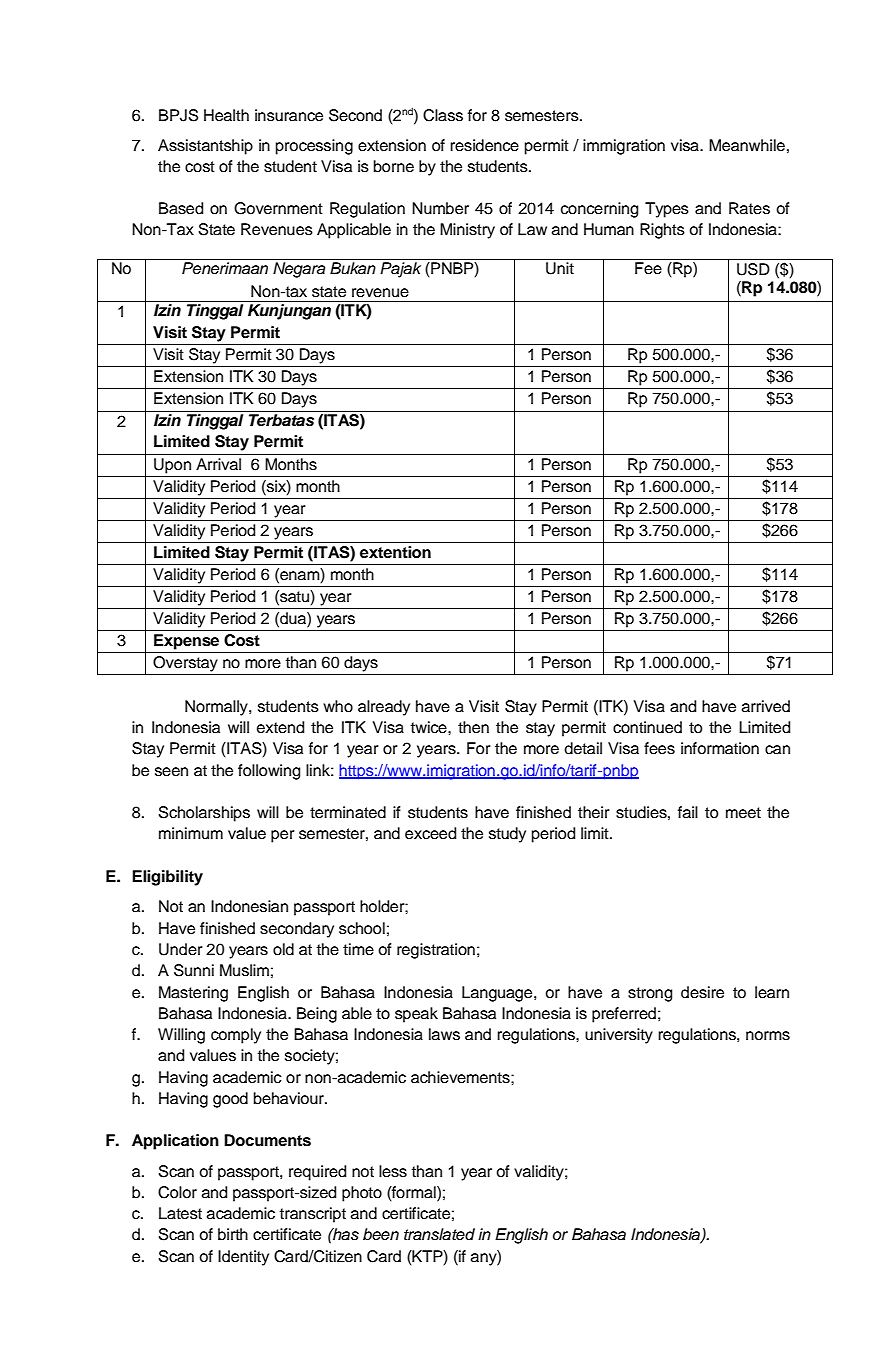 The image size is (896, 1371). What do you see at coordinates (226, 115) in the page?
I see `Health` at bounding box center [226, 115].
